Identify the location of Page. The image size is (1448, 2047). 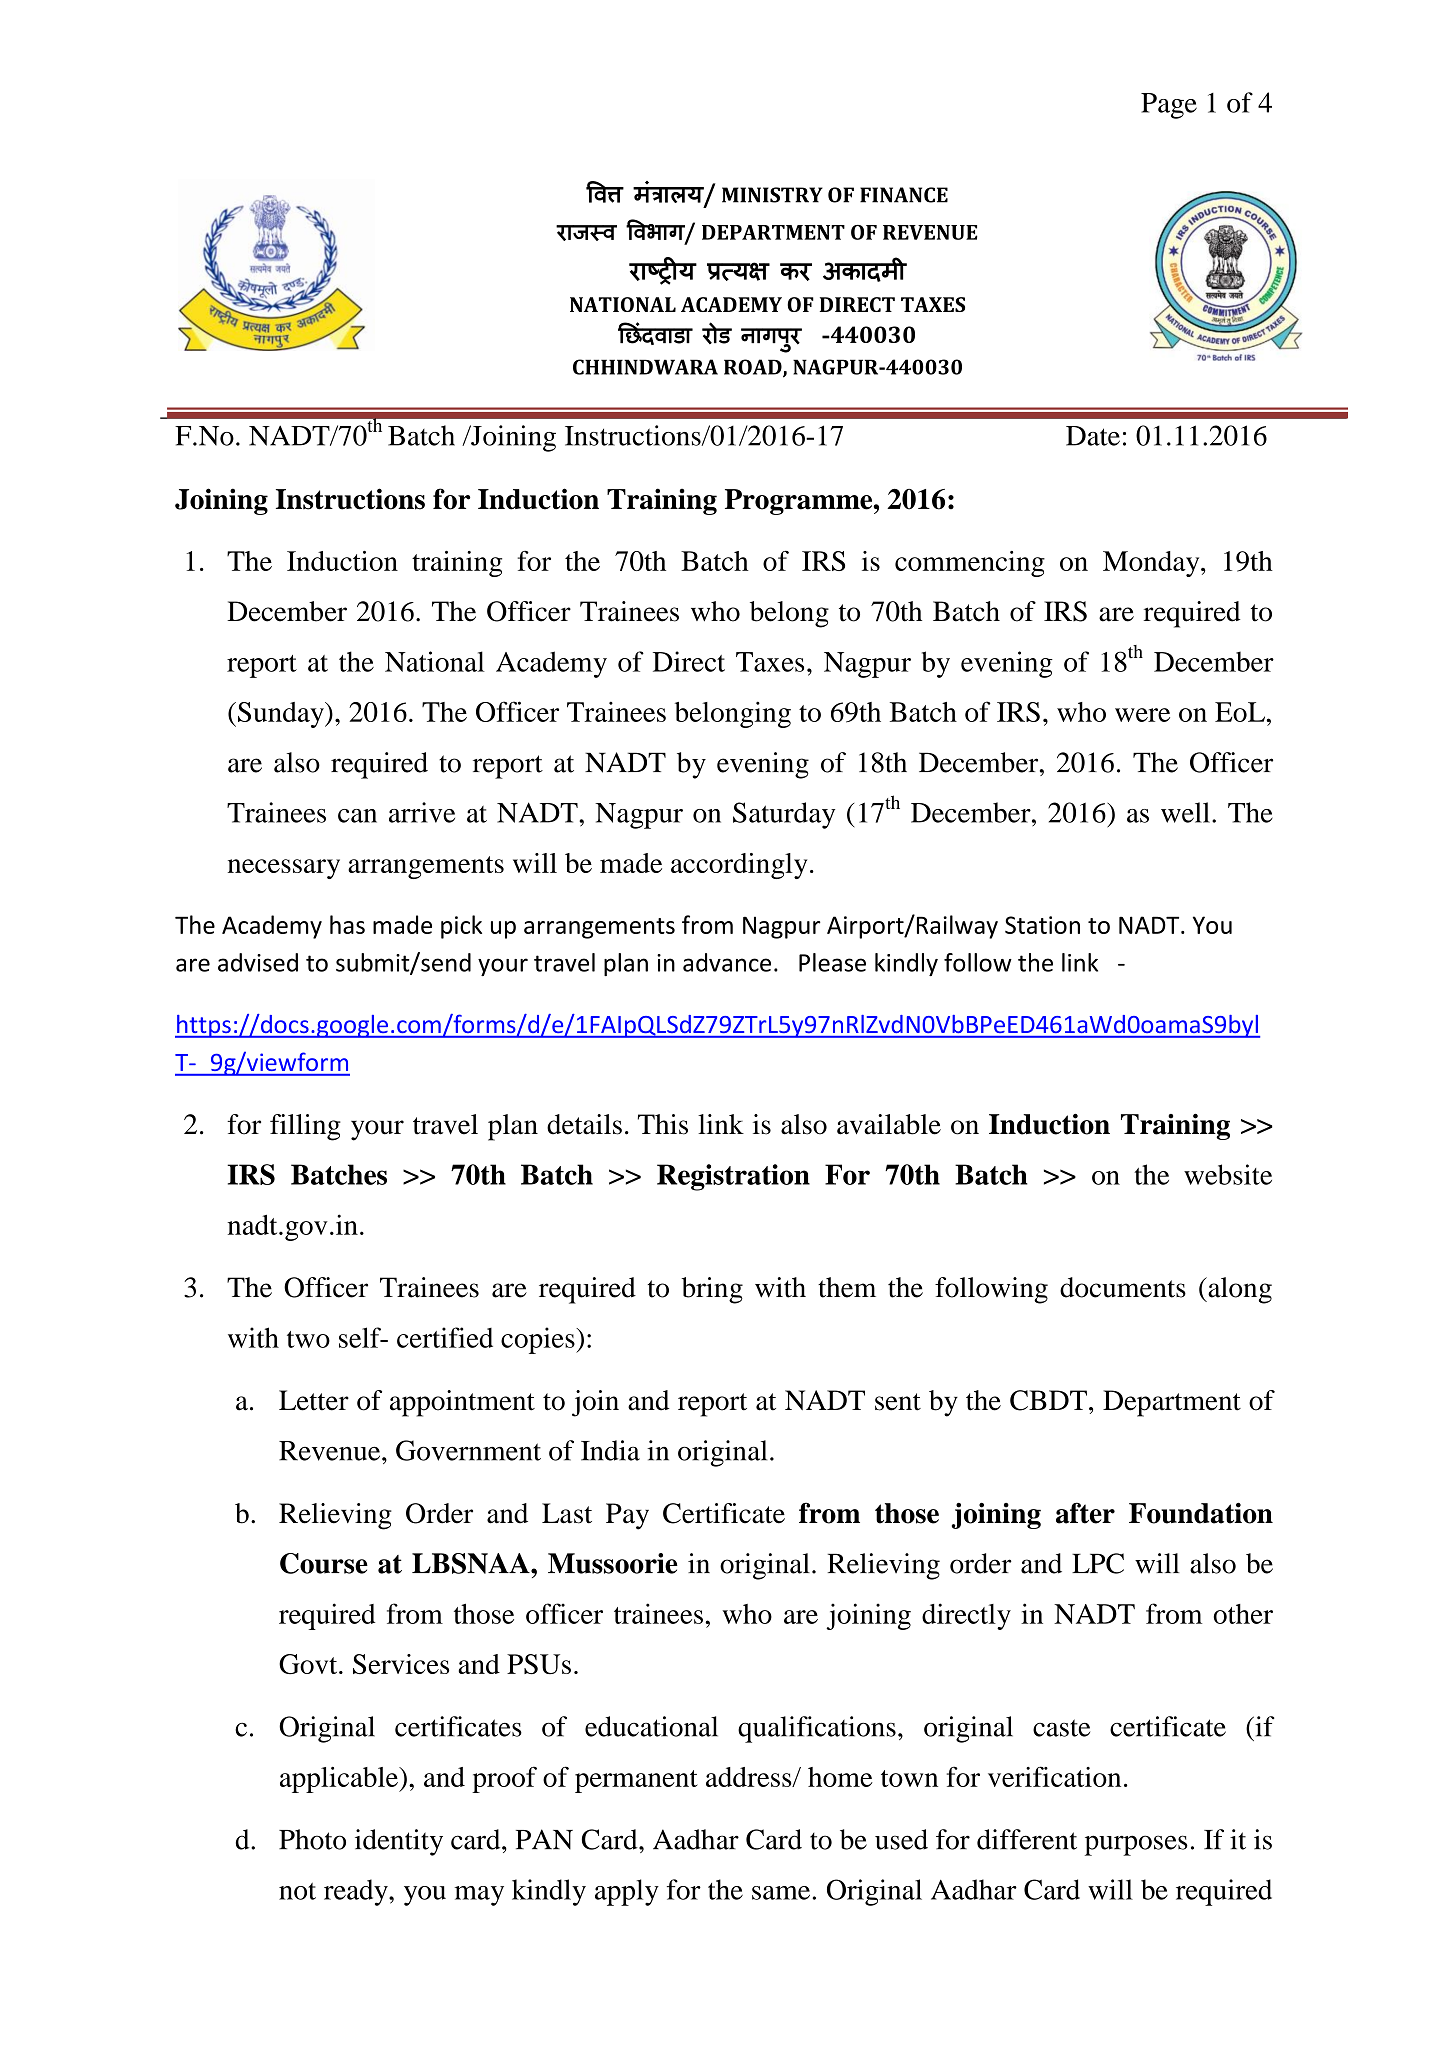
(1169, 106).
